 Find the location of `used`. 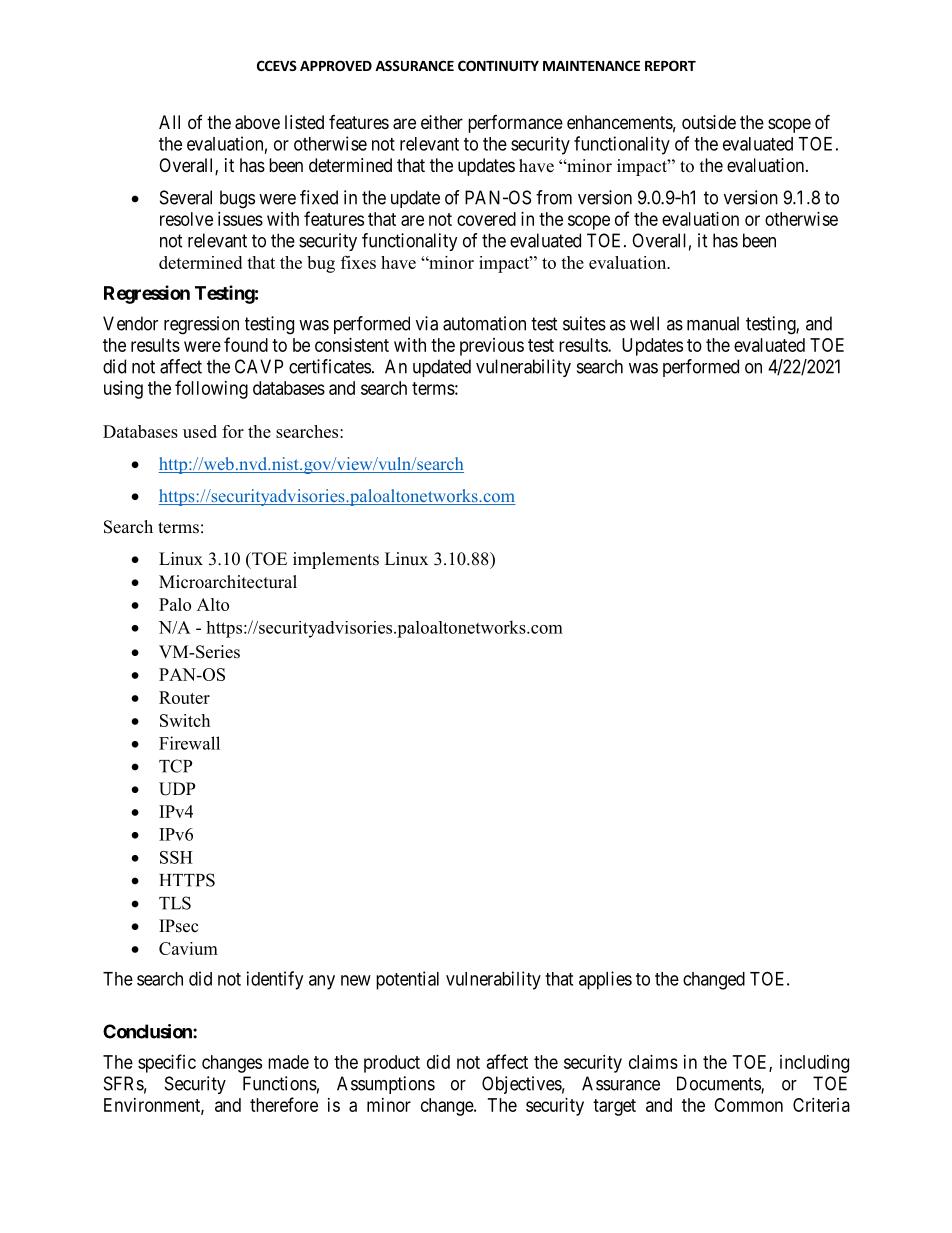

used is located at coordinates (200, 431).
